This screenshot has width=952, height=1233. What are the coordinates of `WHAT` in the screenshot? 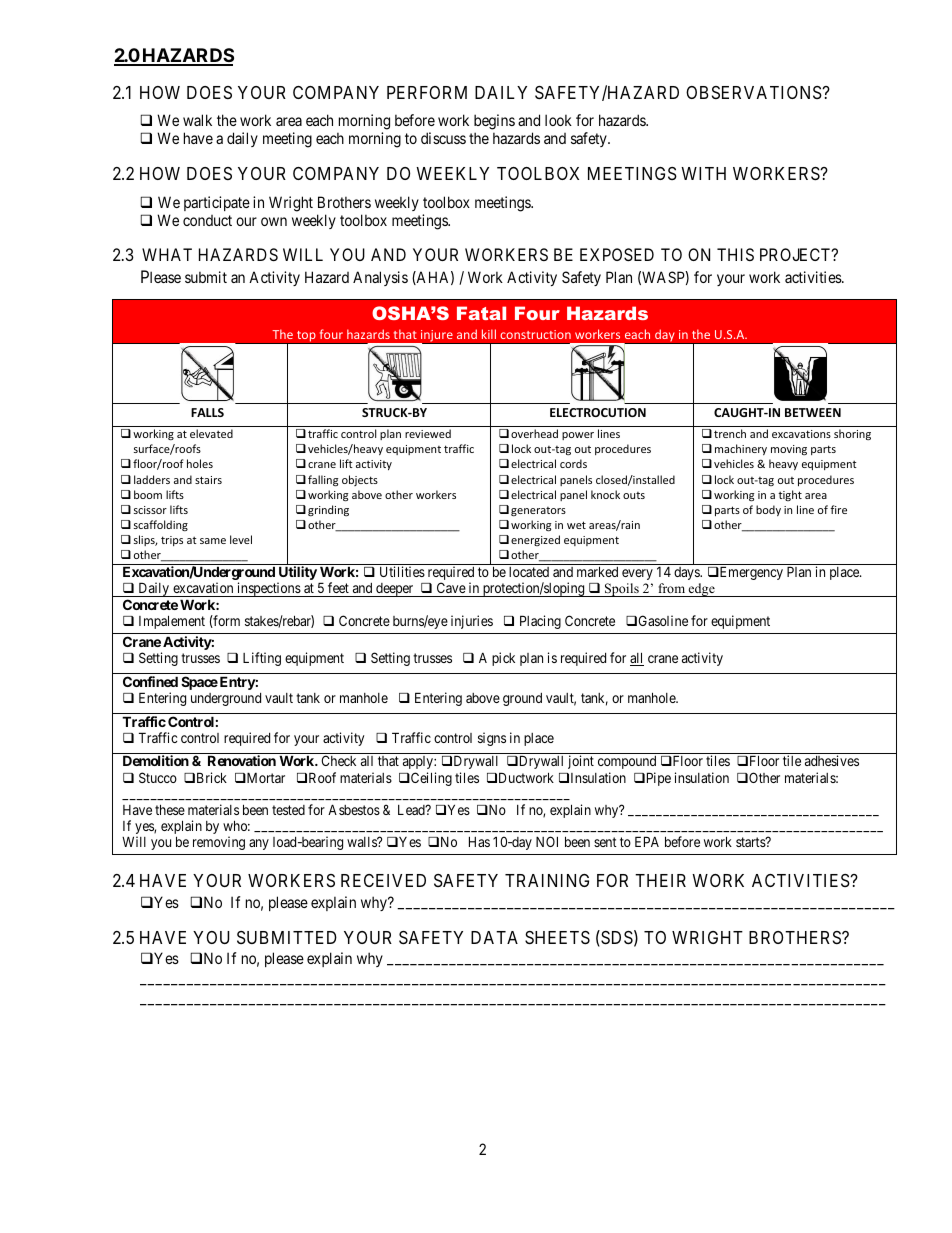 It's located at (167, 254).
